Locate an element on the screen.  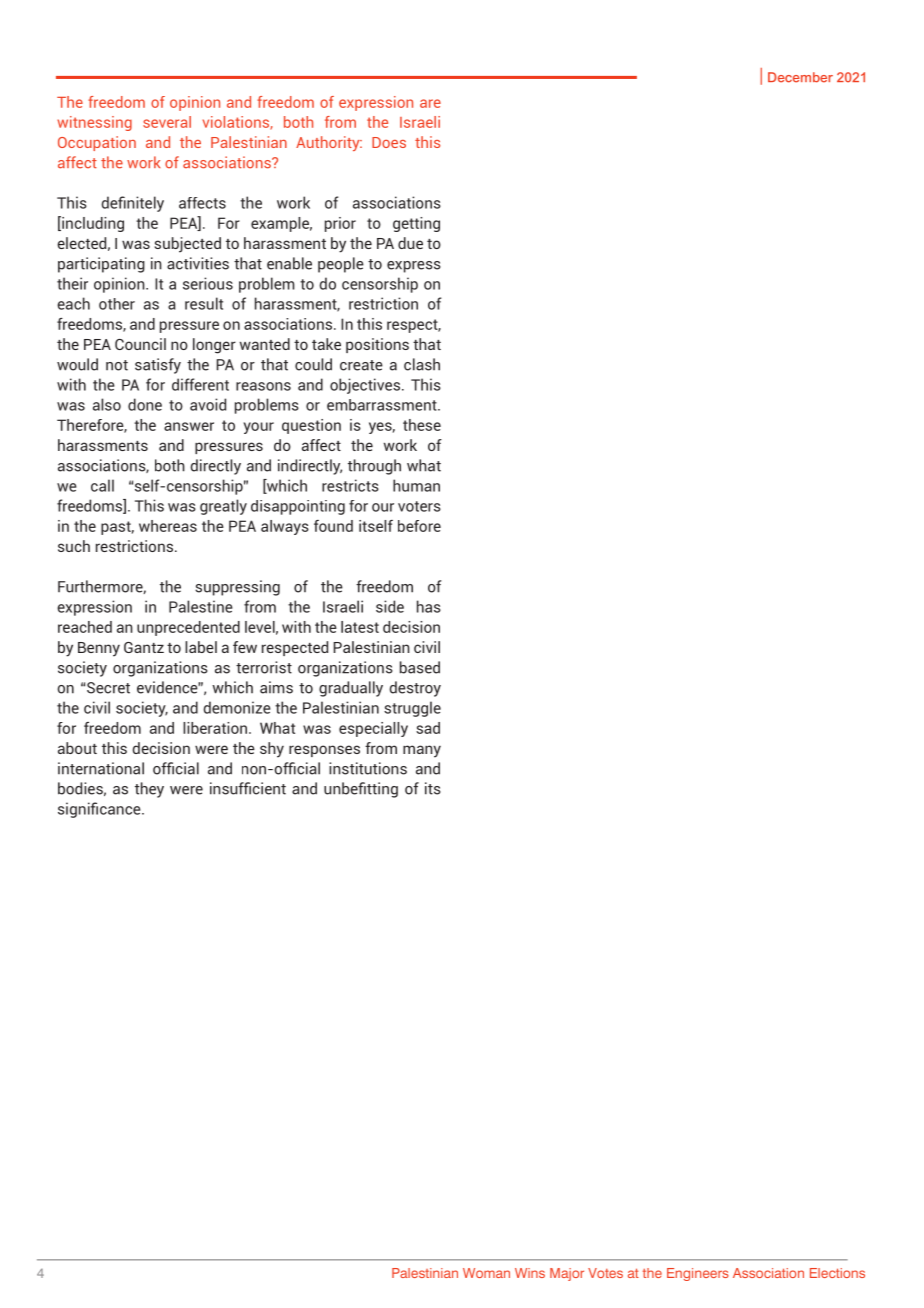
human is located at coordinates (416, 485).
